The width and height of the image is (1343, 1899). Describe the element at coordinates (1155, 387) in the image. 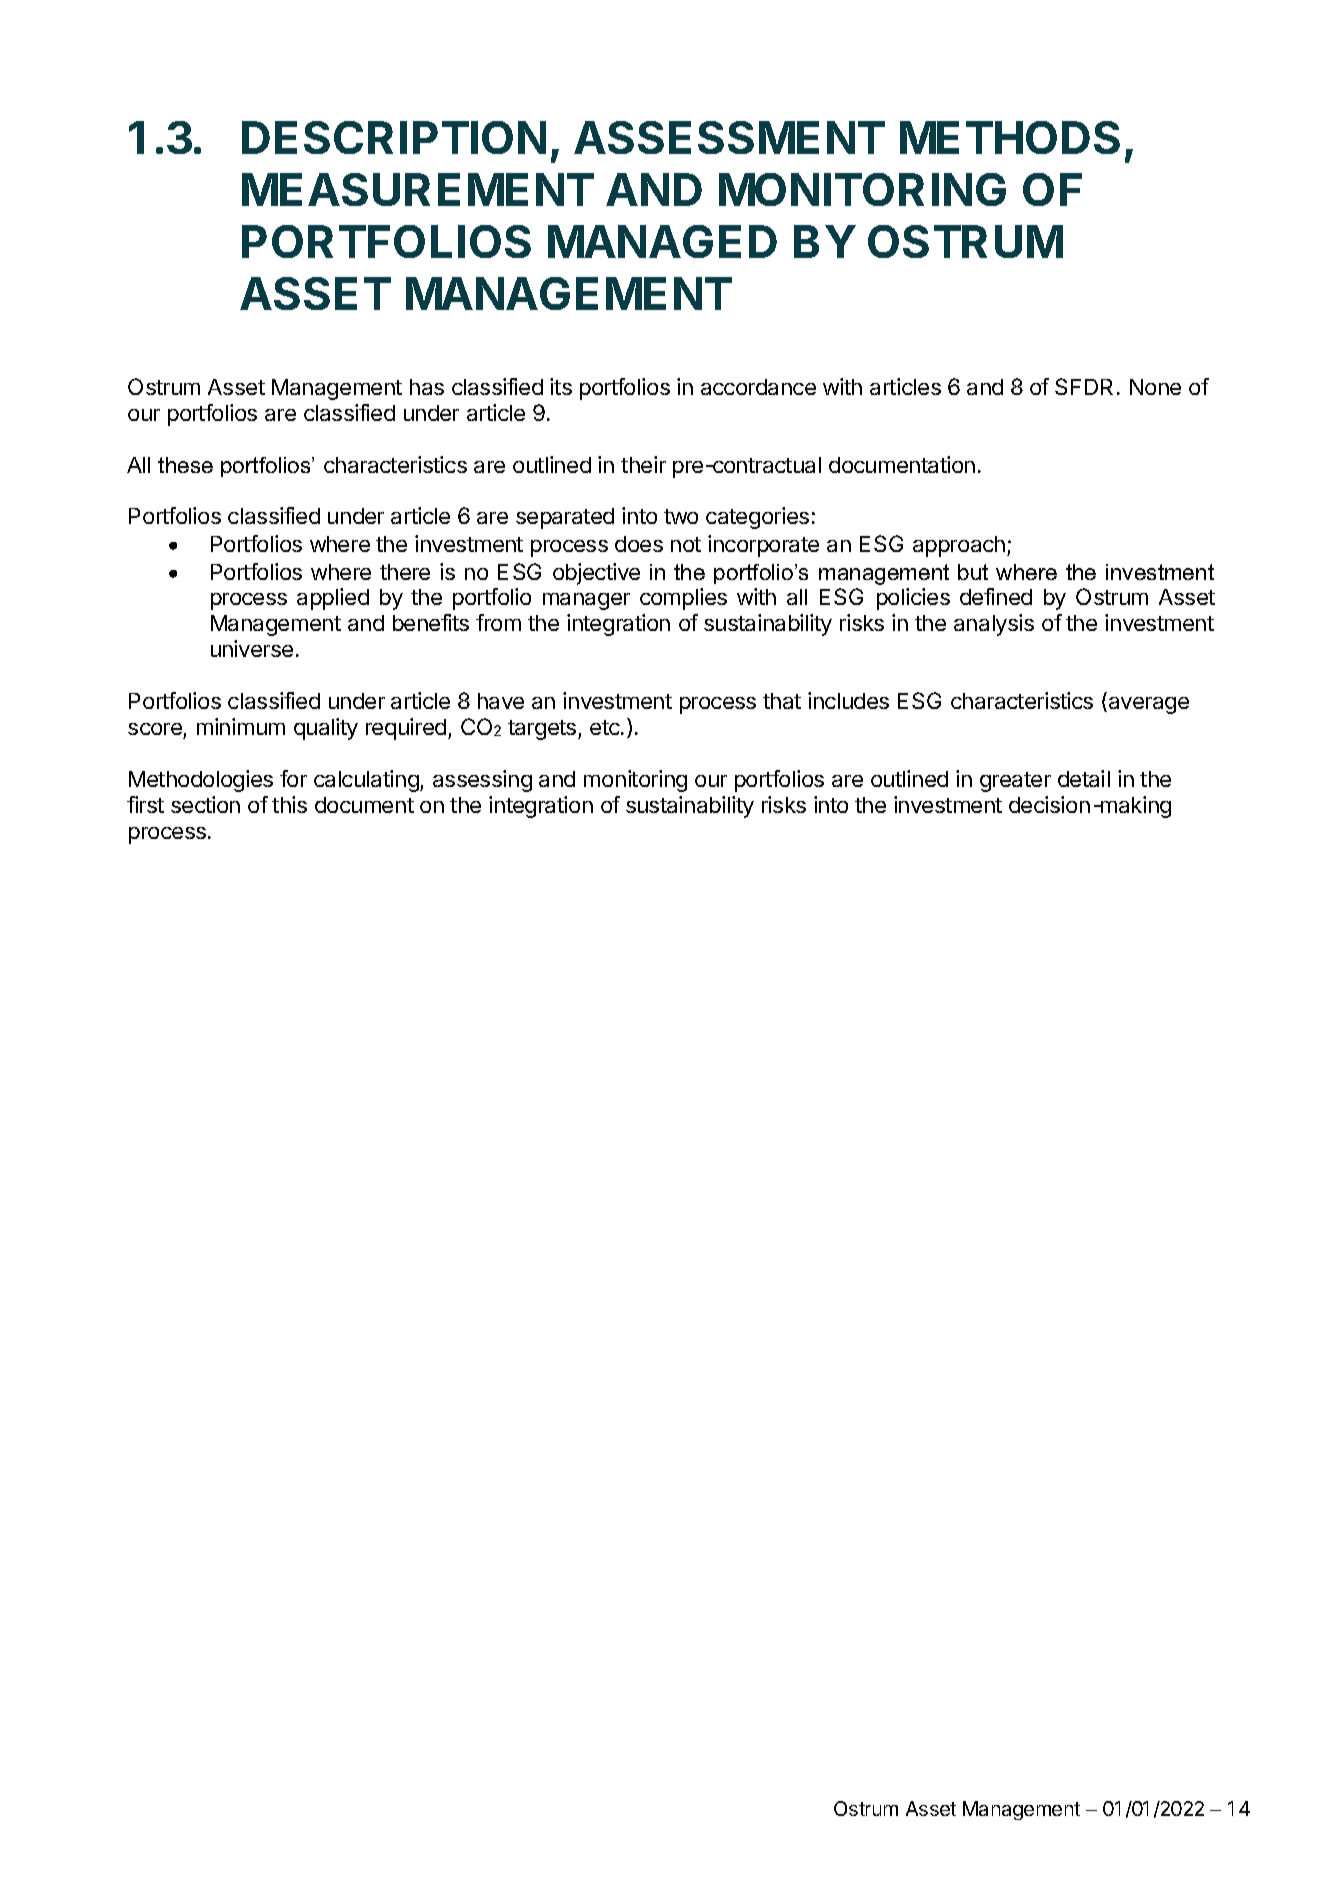

I see `None` at that location.
